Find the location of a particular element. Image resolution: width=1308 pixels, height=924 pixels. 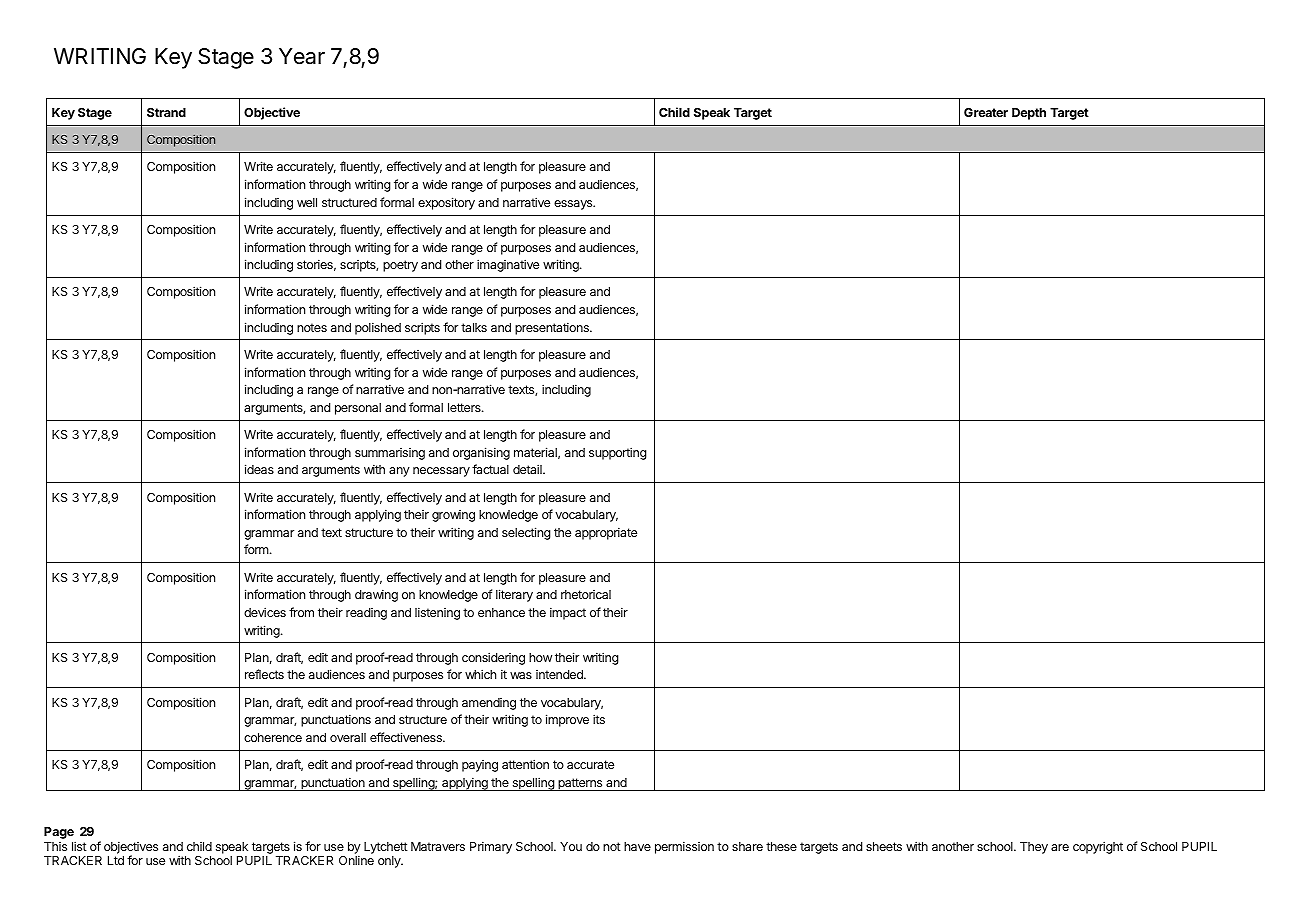

presentations is located at coordinates (553, 328).
